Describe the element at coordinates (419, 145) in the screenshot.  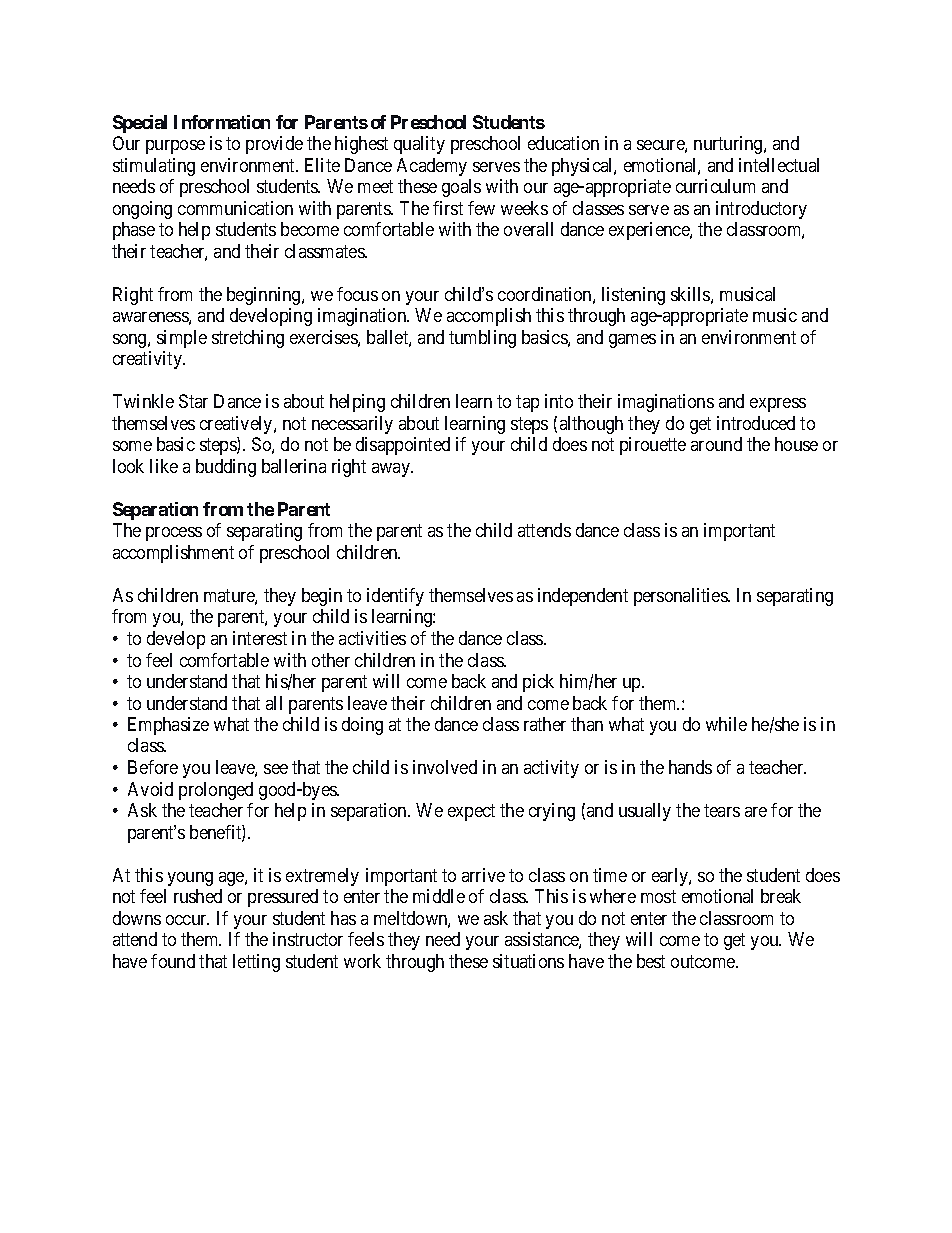
I see `quality` at that location.
